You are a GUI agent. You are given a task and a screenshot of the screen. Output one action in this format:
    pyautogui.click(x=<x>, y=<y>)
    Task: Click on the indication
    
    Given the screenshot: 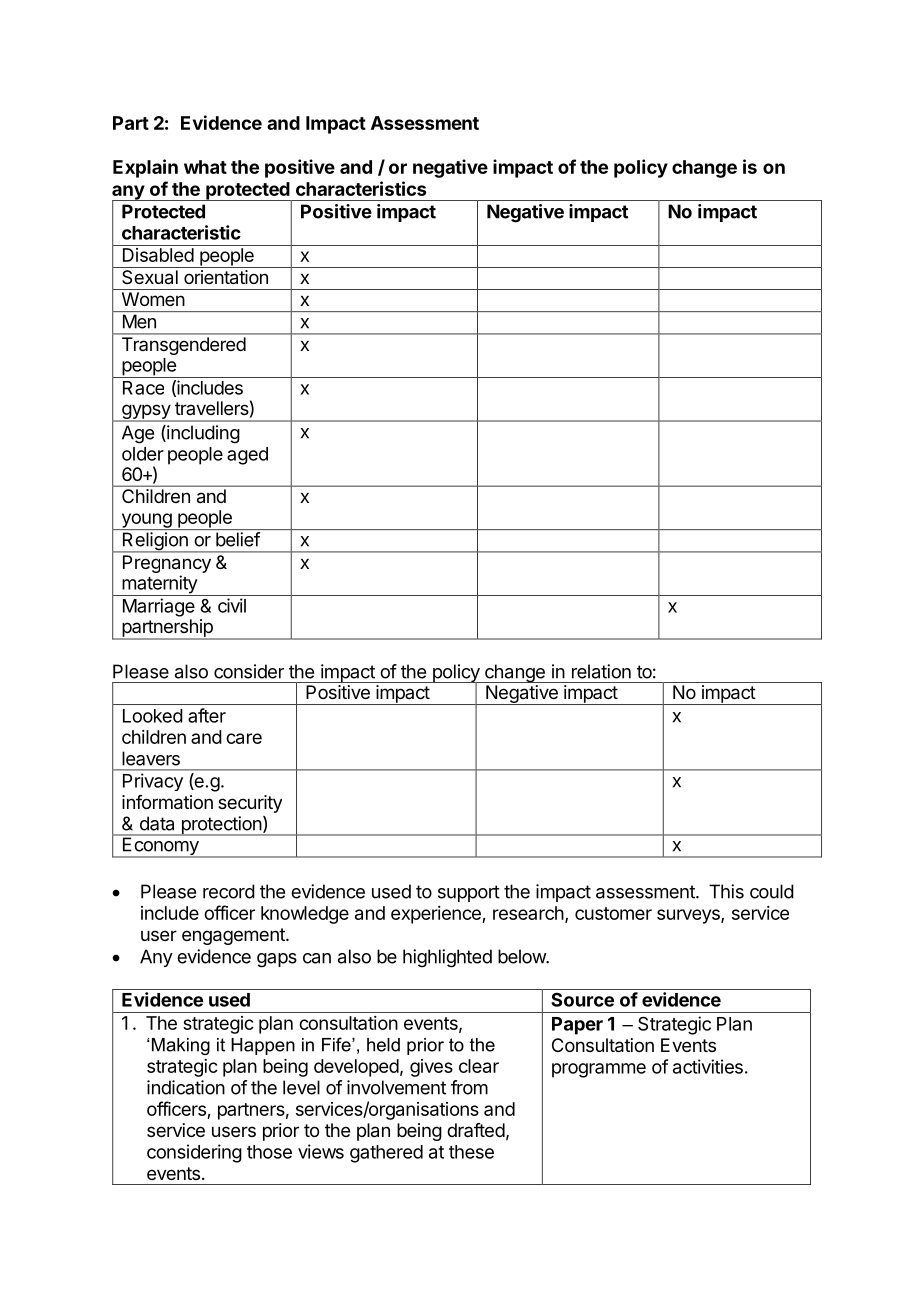 What is the action you would take?
    pyautogui.click(x=186, y=1087)
